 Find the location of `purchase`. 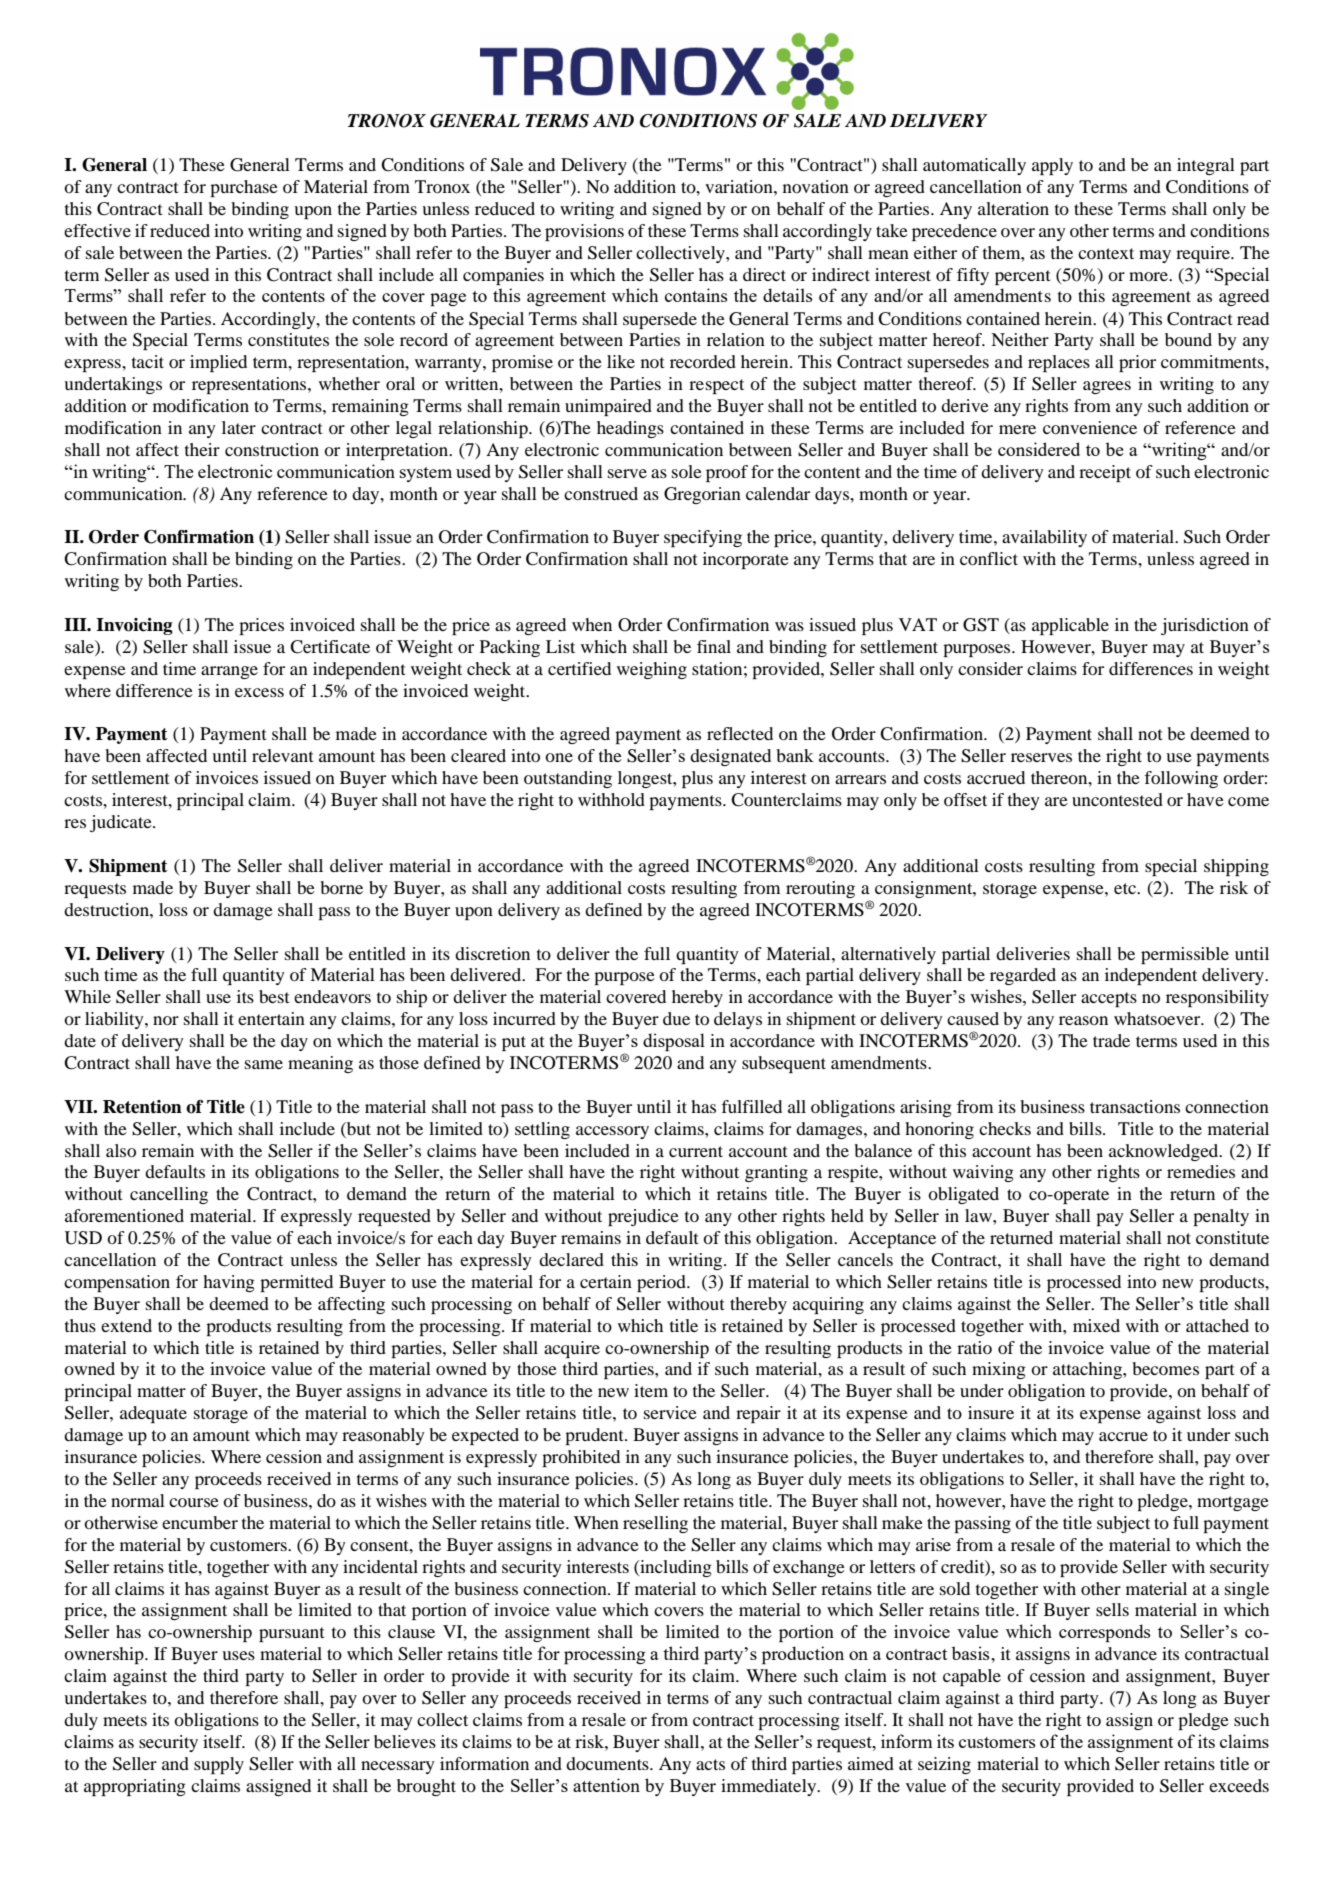

purchase is located at coordinates (244, 188).
